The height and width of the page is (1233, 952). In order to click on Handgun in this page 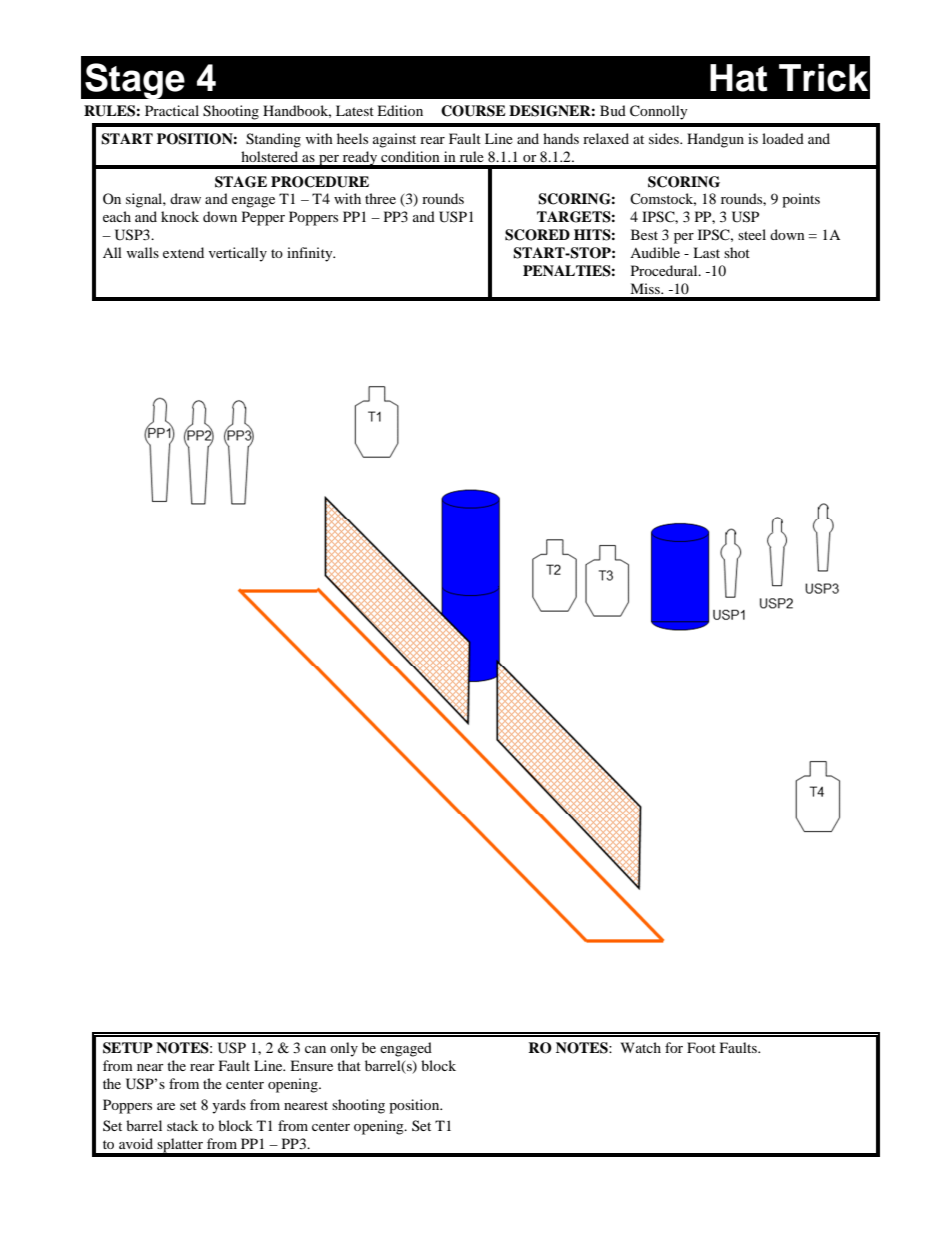, I will do `click(715, 140)`.
